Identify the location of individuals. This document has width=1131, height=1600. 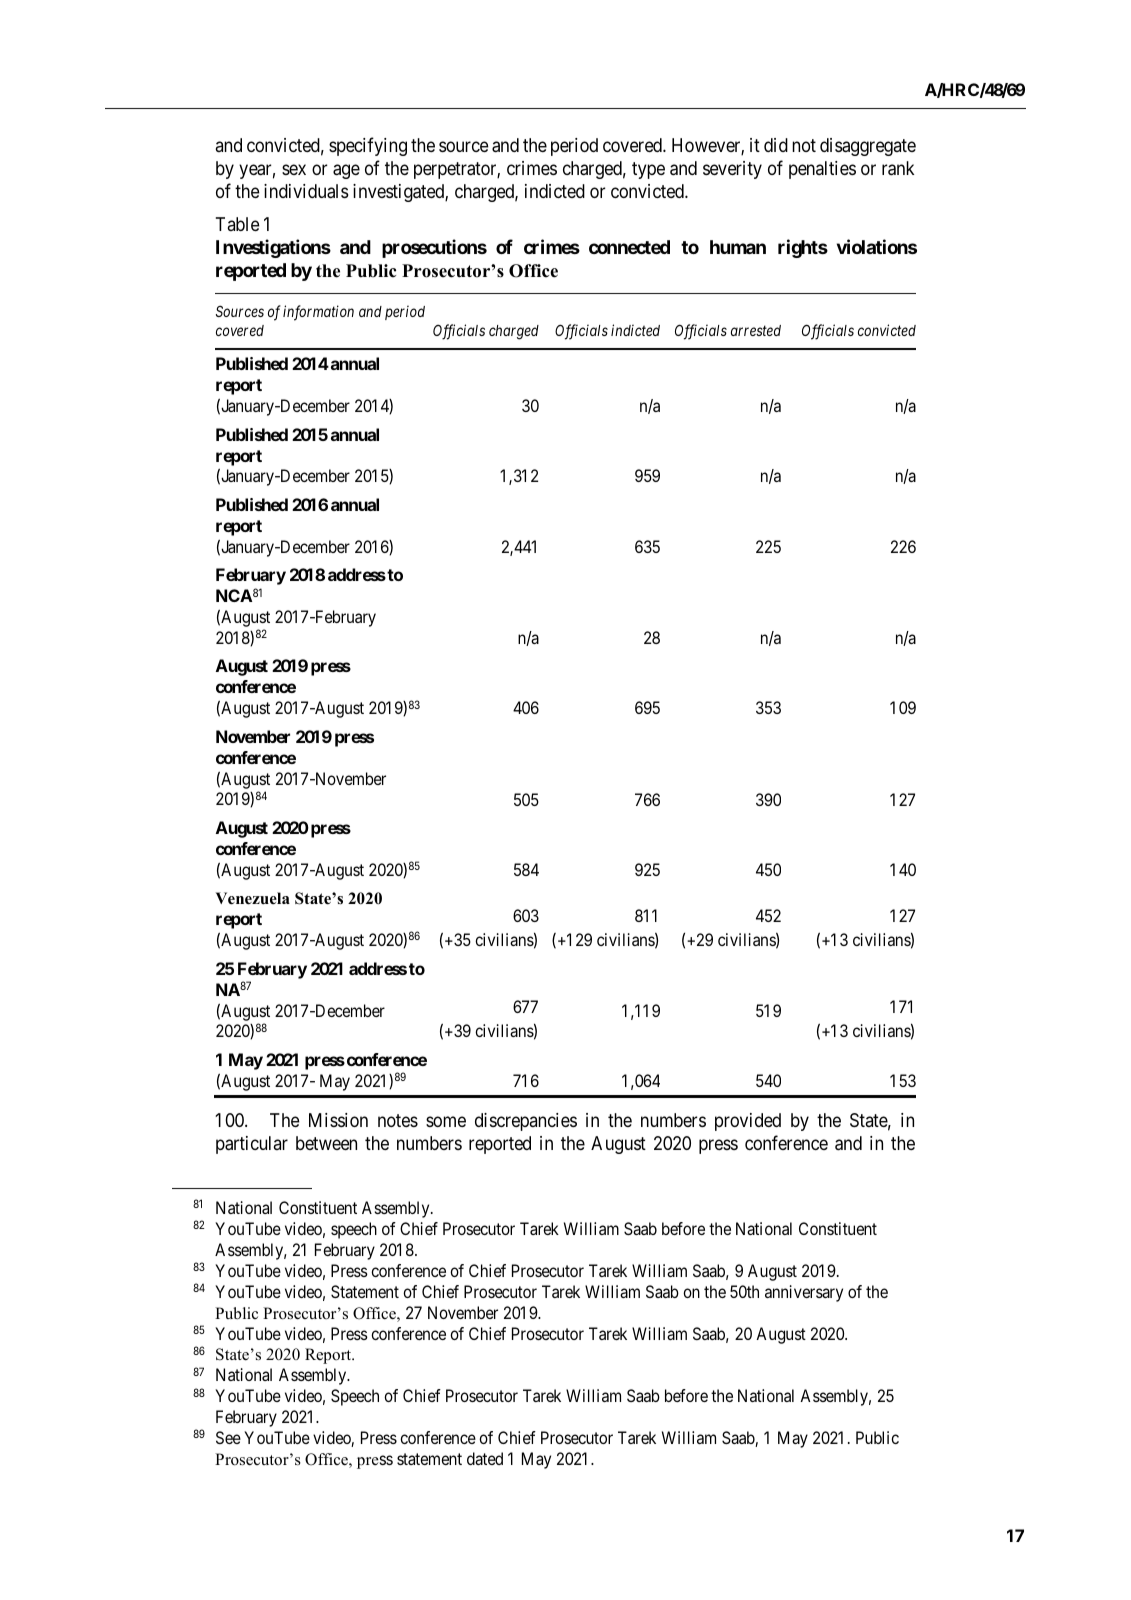
(306, 191).
